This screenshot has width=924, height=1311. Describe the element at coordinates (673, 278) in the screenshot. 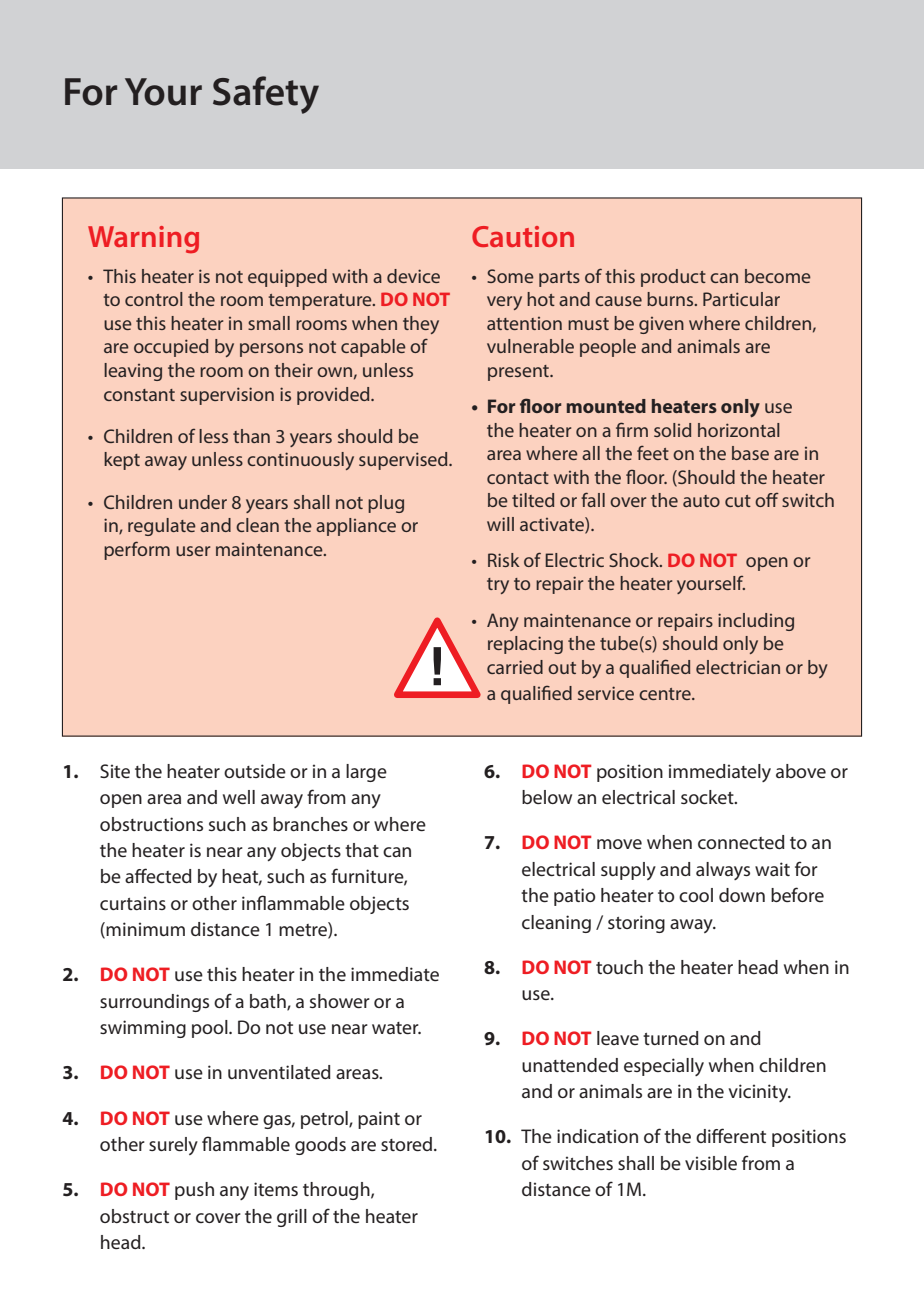

I see `product` at that location.
